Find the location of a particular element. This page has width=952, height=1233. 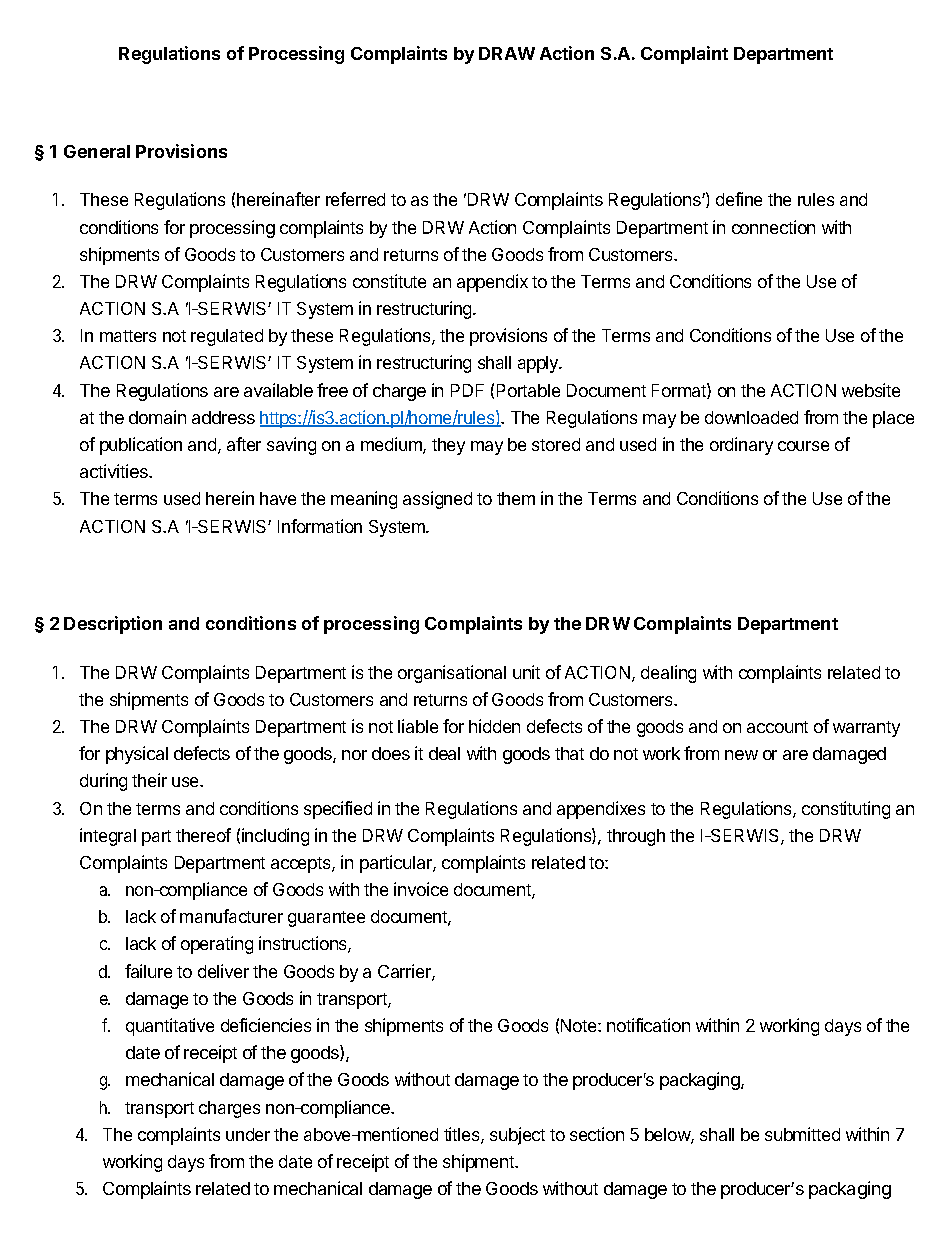

submitted is located at coordinates (802, 1134).
